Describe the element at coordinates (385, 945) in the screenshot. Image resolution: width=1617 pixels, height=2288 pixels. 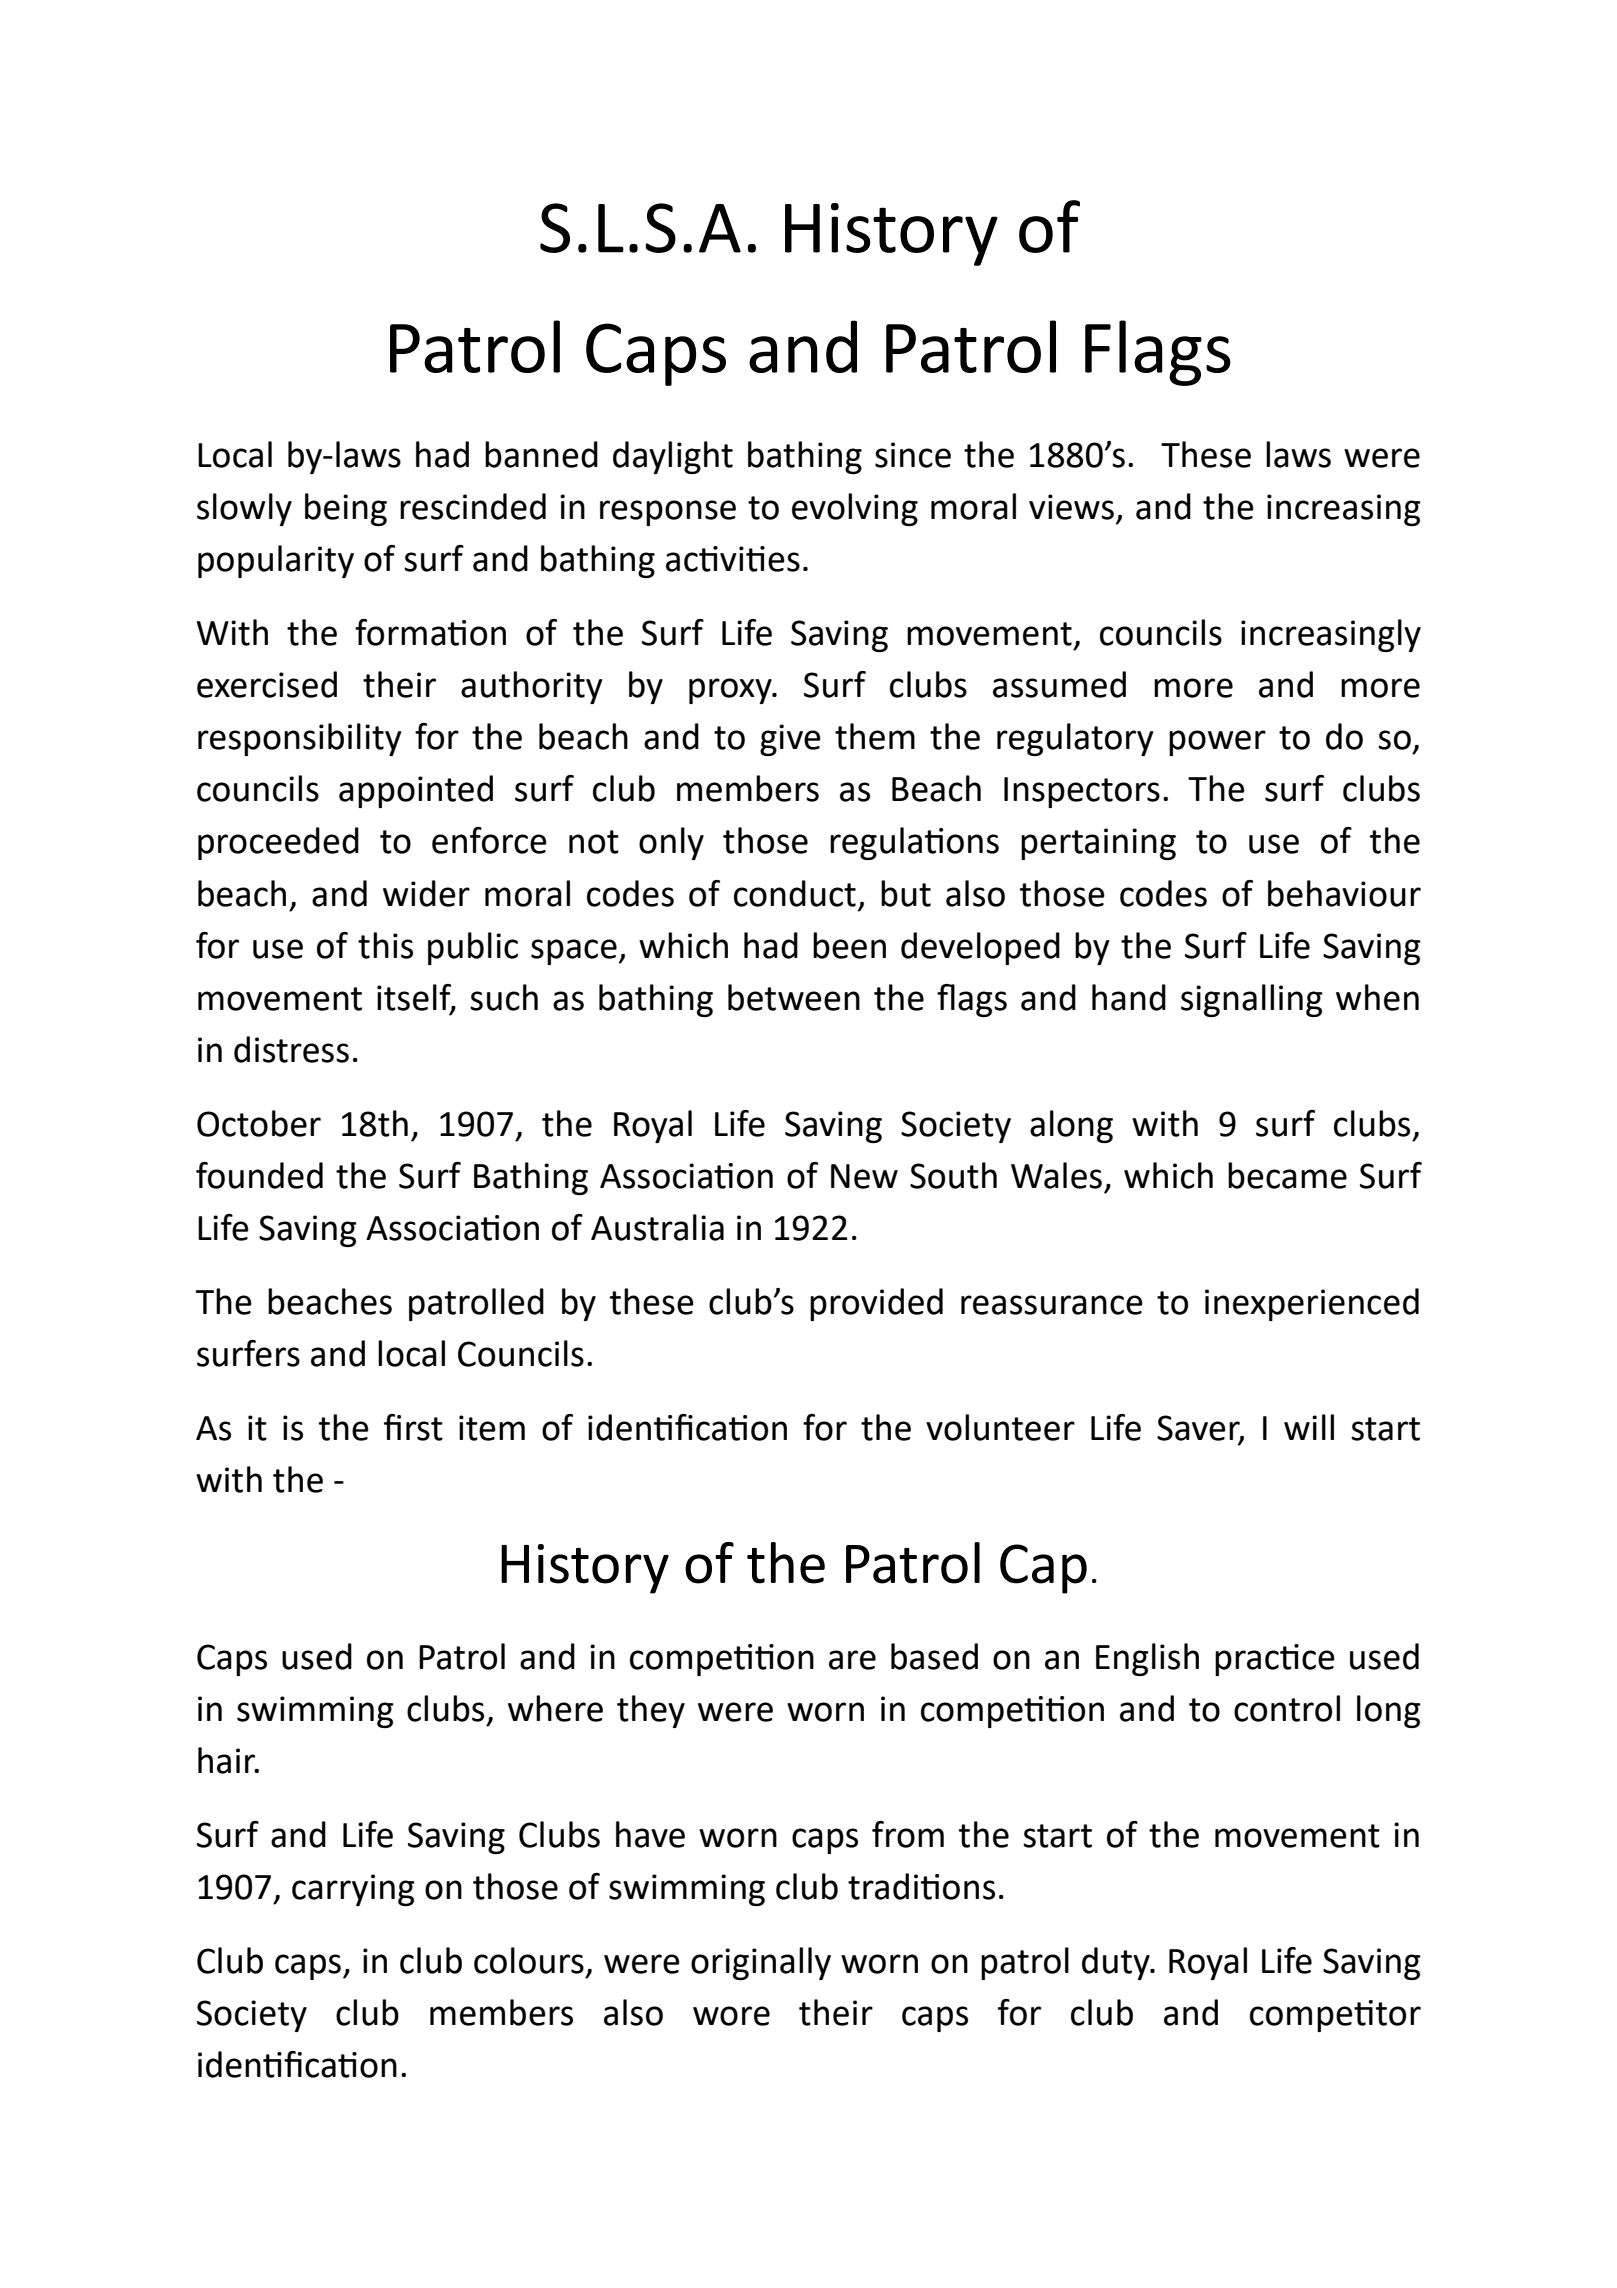
I see `this` at that location.
